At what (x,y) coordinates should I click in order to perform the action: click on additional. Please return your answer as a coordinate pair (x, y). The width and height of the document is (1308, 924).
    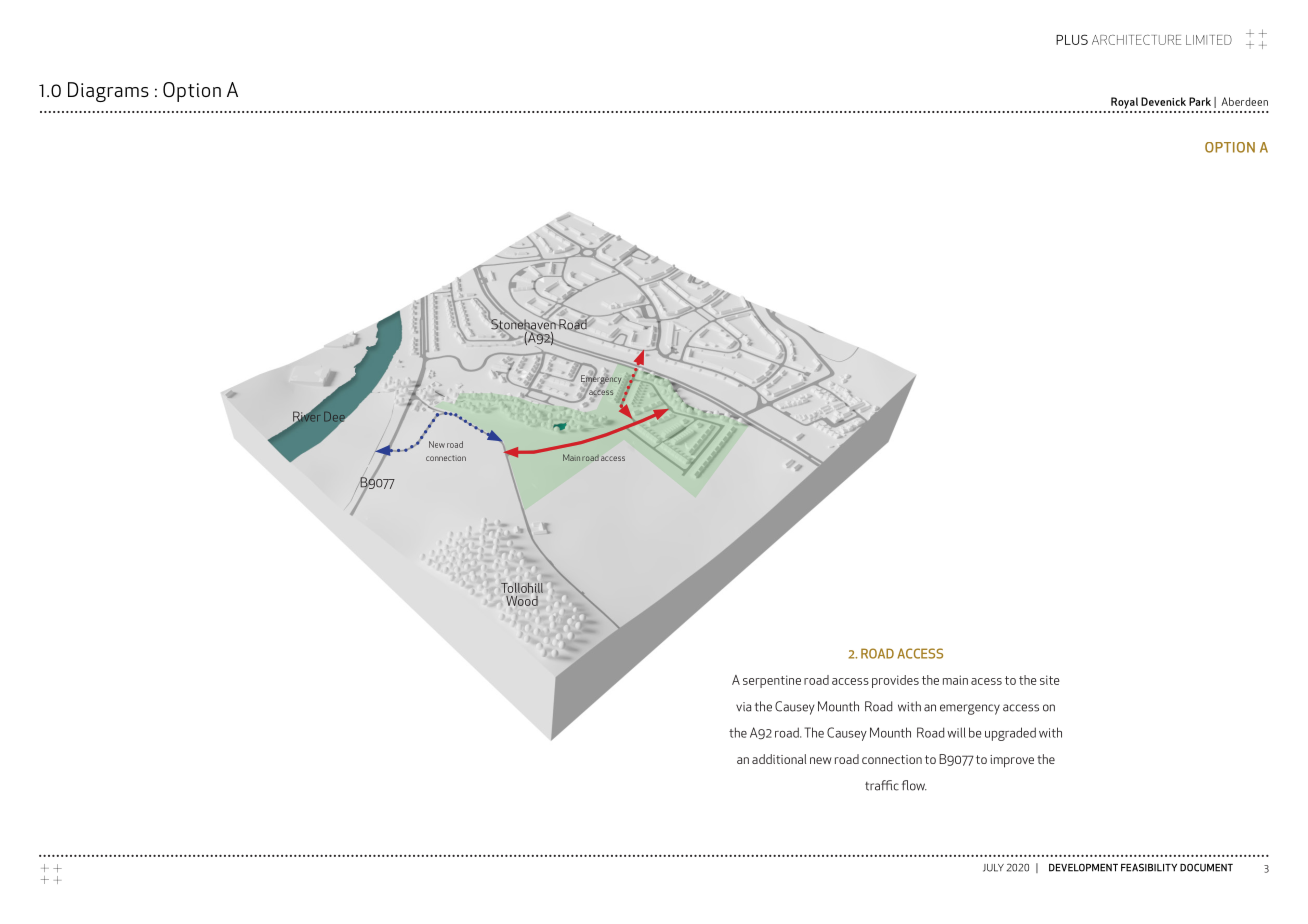
    Looking at the image, I should click on (779, 759).
